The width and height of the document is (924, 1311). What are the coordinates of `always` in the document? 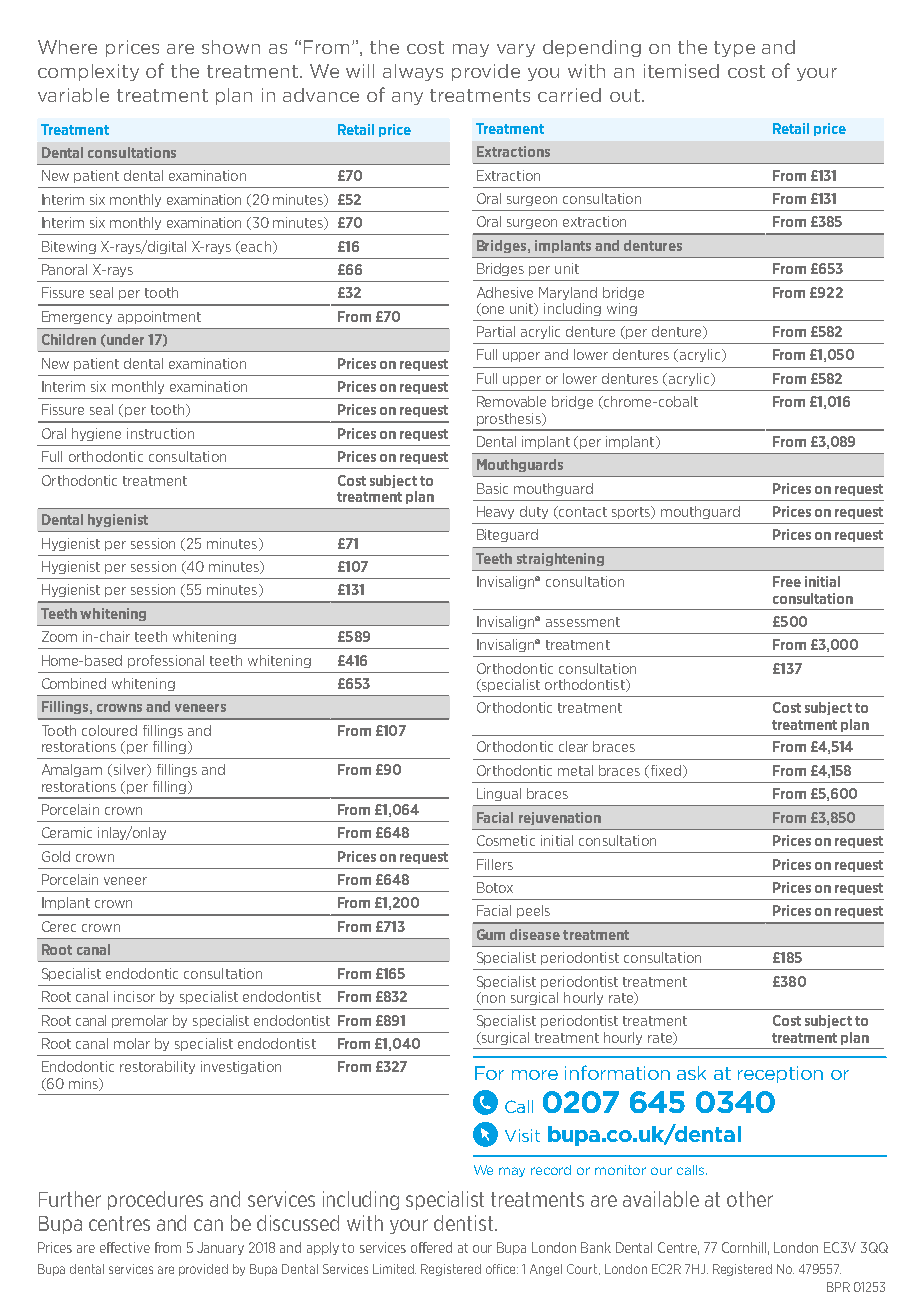 It's located at (413, 72).
